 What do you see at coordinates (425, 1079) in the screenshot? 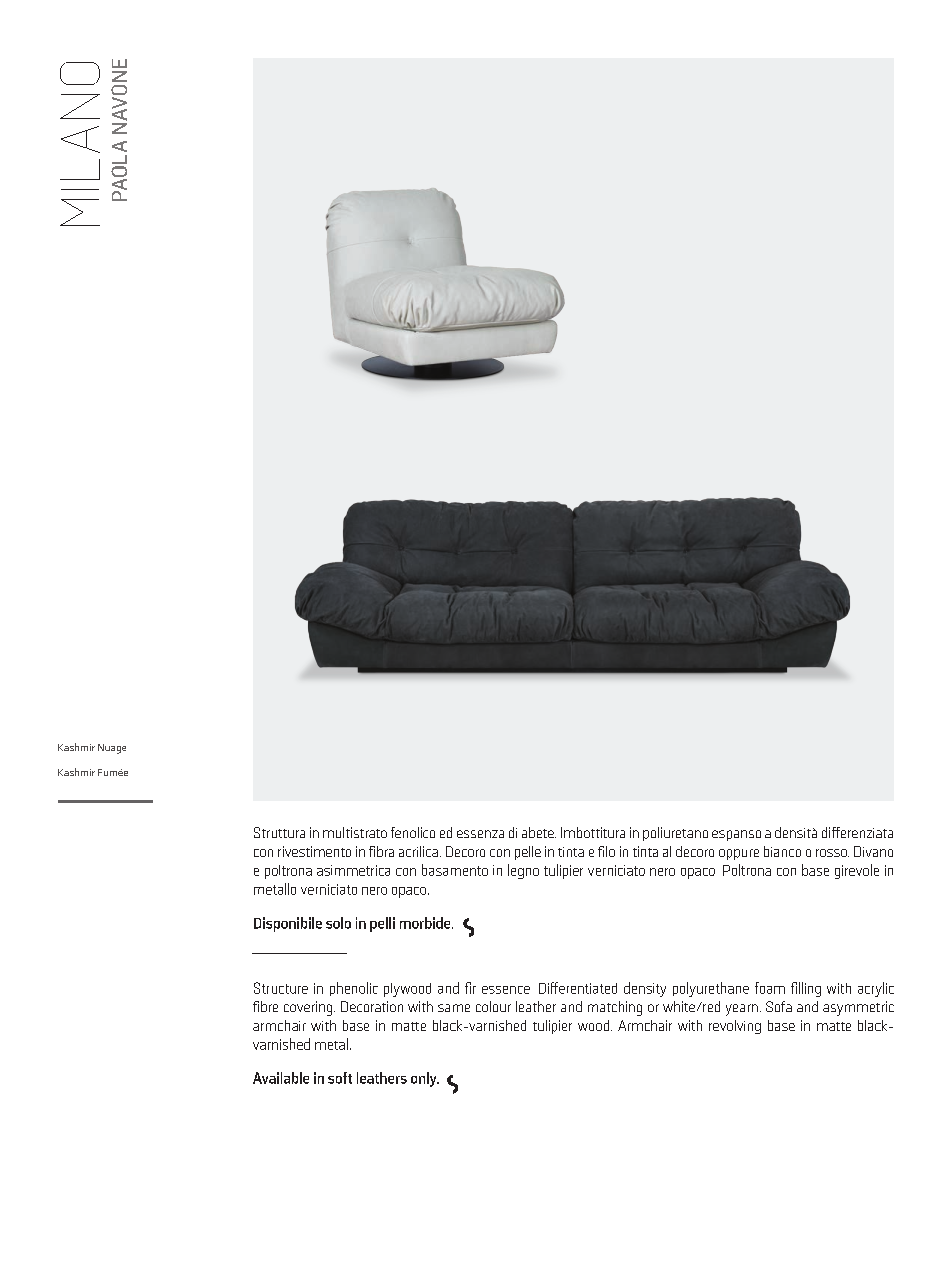
I see `only` at bounding box center [425, 1079].
